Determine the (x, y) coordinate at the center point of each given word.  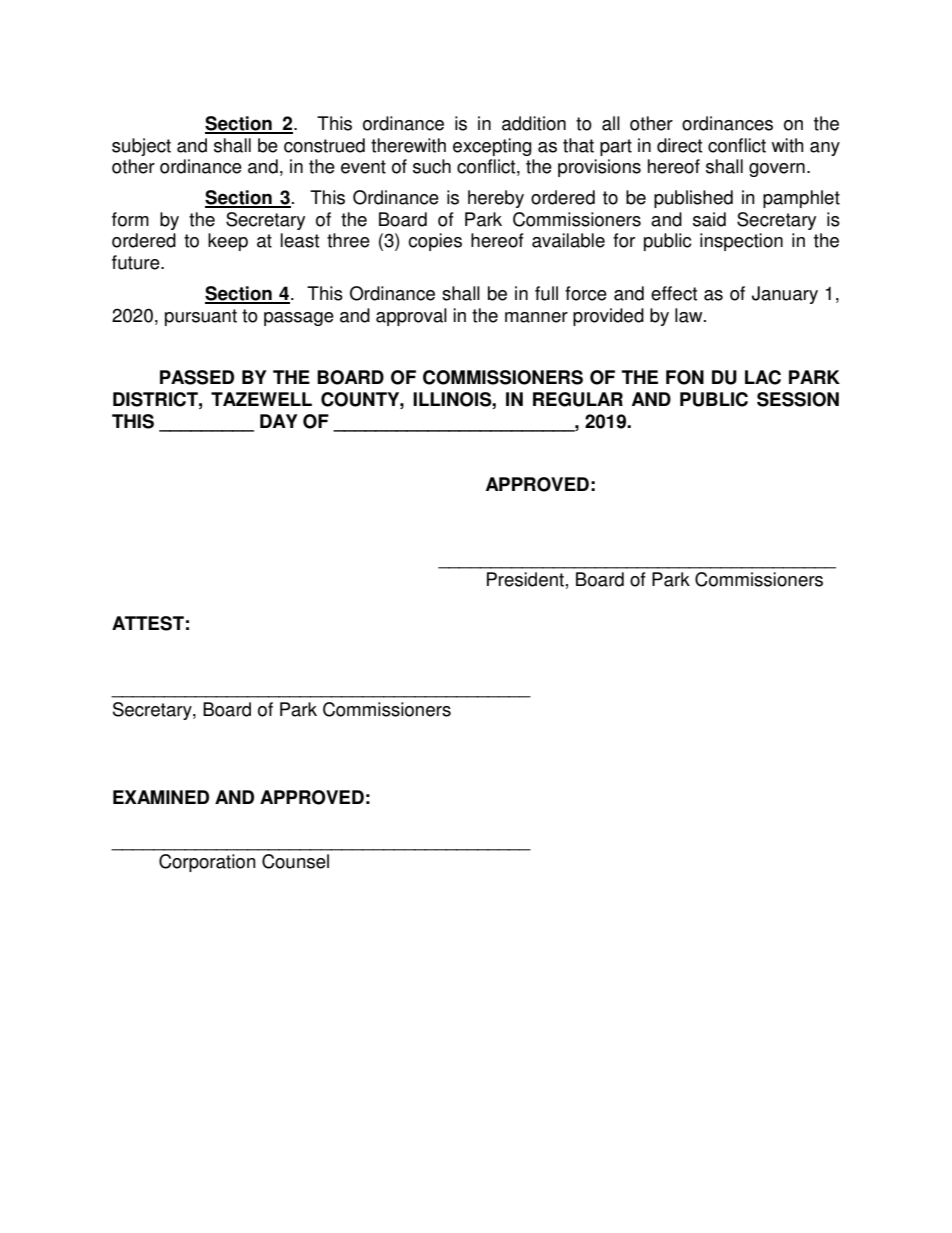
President (525, 579)
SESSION (798, 399)
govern (777, 170)
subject (141, 147)
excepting (492, 147)
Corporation (207, 863)
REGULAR (578, 399)
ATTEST (148, 623)
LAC (763, 377)
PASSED (197, 377)
